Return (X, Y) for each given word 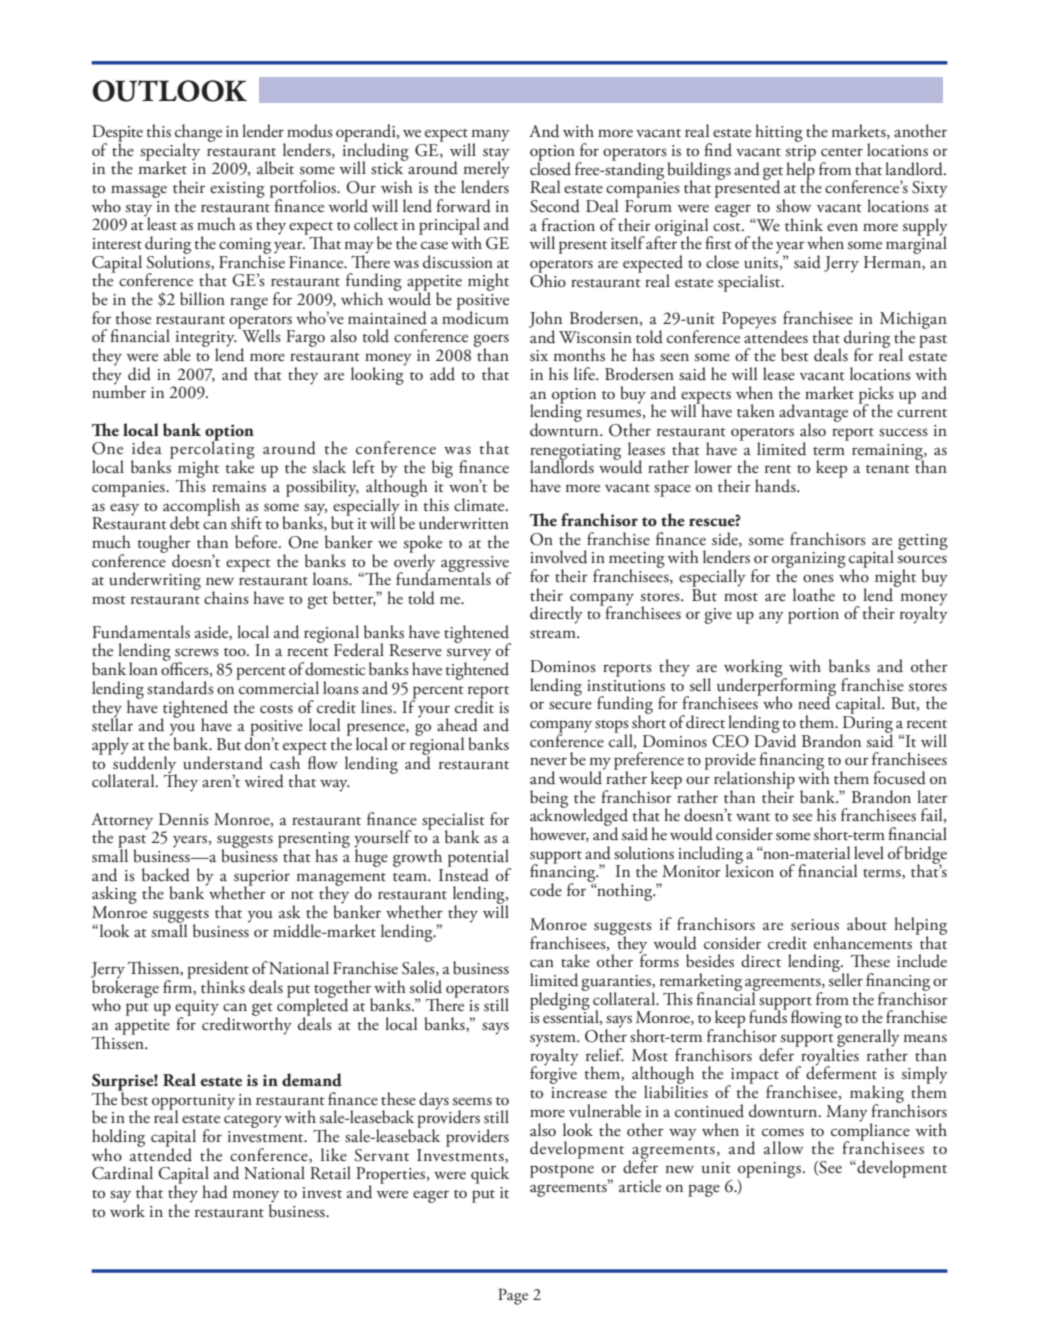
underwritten (464, 523)
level (869, 853)
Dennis (184, 819)
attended (161, 1153)
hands (776, 486)
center (842, 152)
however (559, 834)
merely (486, 170)
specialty (170, 153)
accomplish (201, 508)
